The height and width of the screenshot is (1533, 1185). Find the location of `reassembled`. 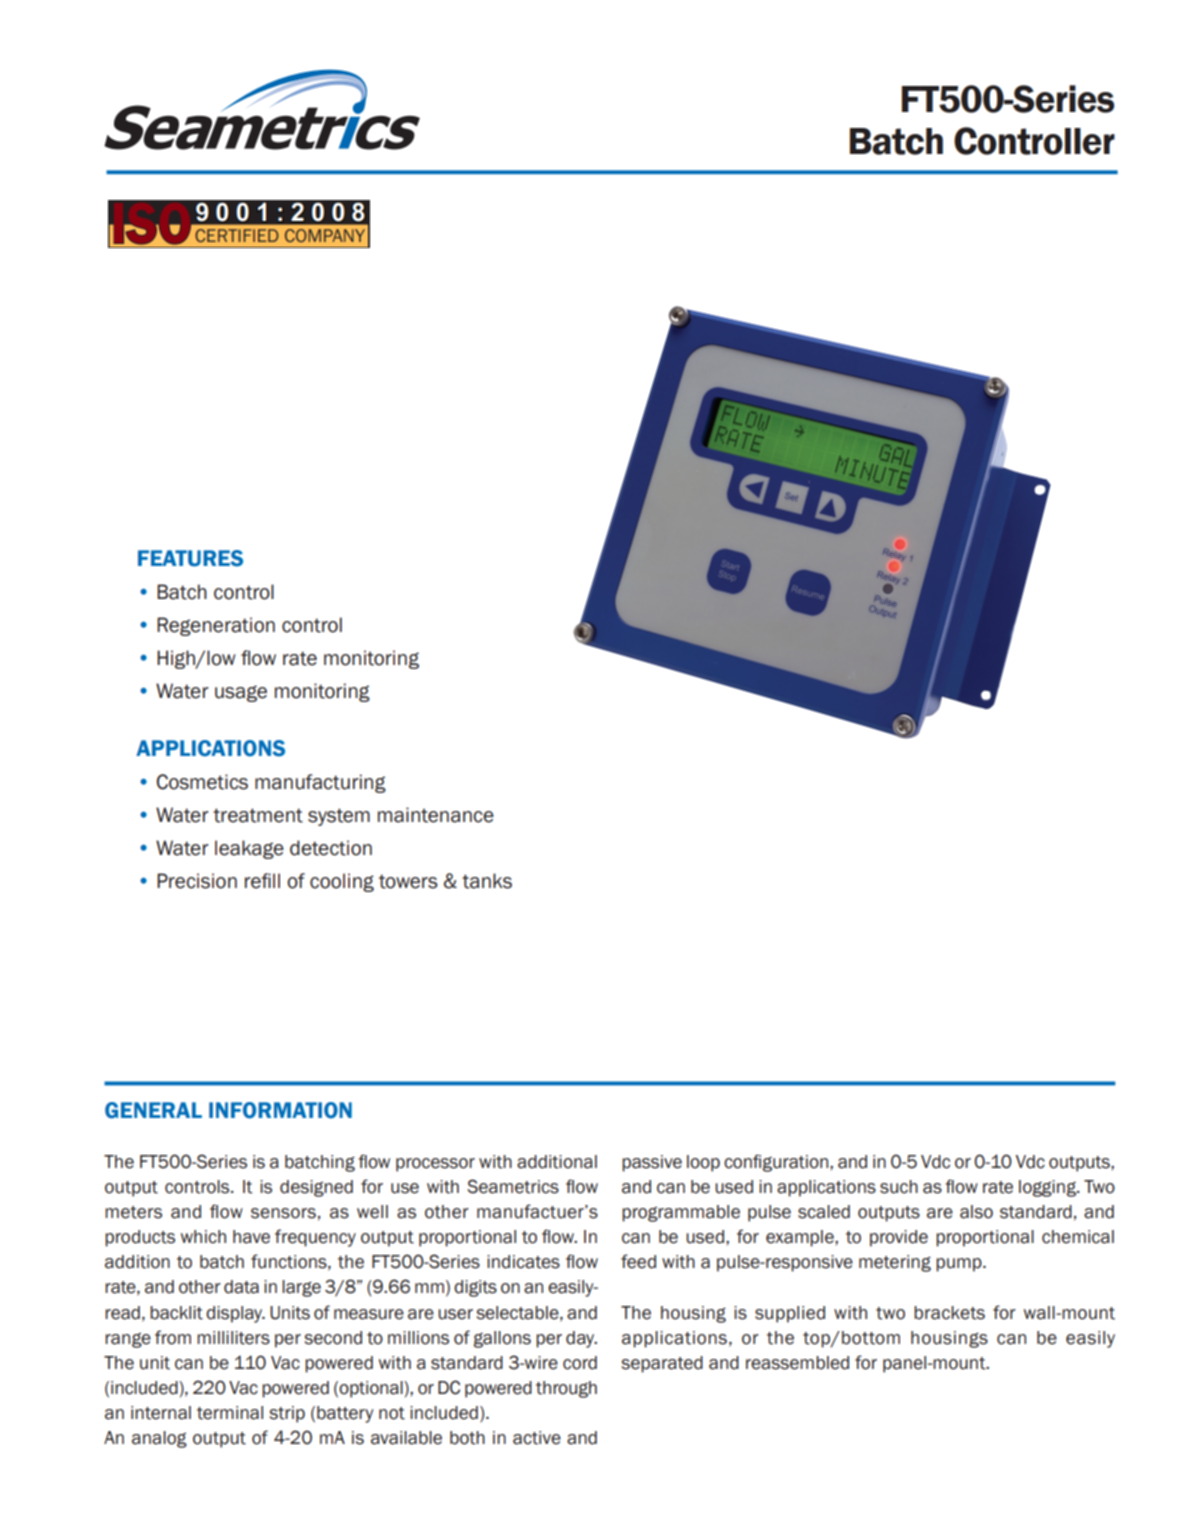

reassembled is located at coordinates (797, 1363).
